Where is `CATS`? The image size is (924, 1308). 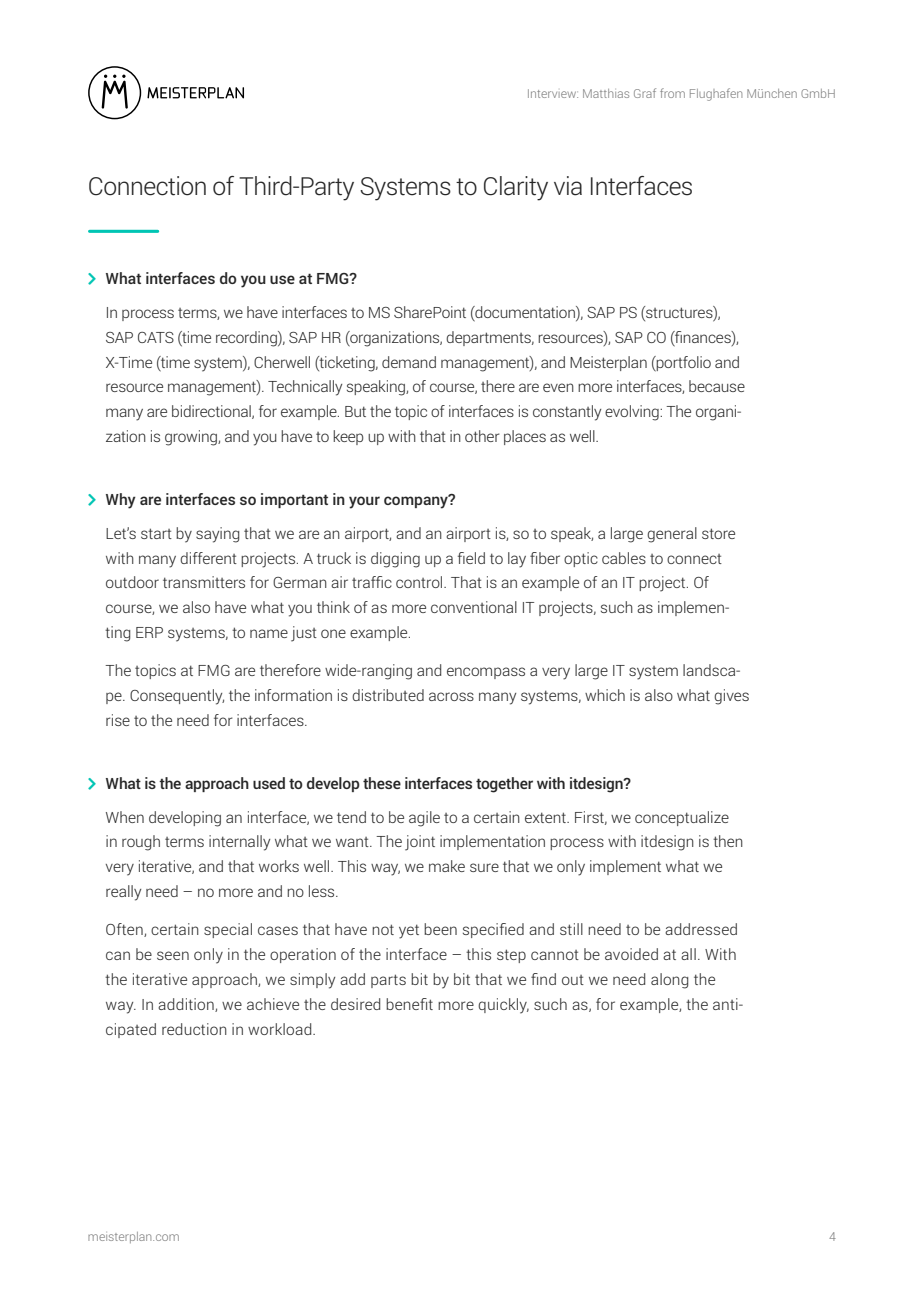
CATS is located at coordinates (156, 337).
